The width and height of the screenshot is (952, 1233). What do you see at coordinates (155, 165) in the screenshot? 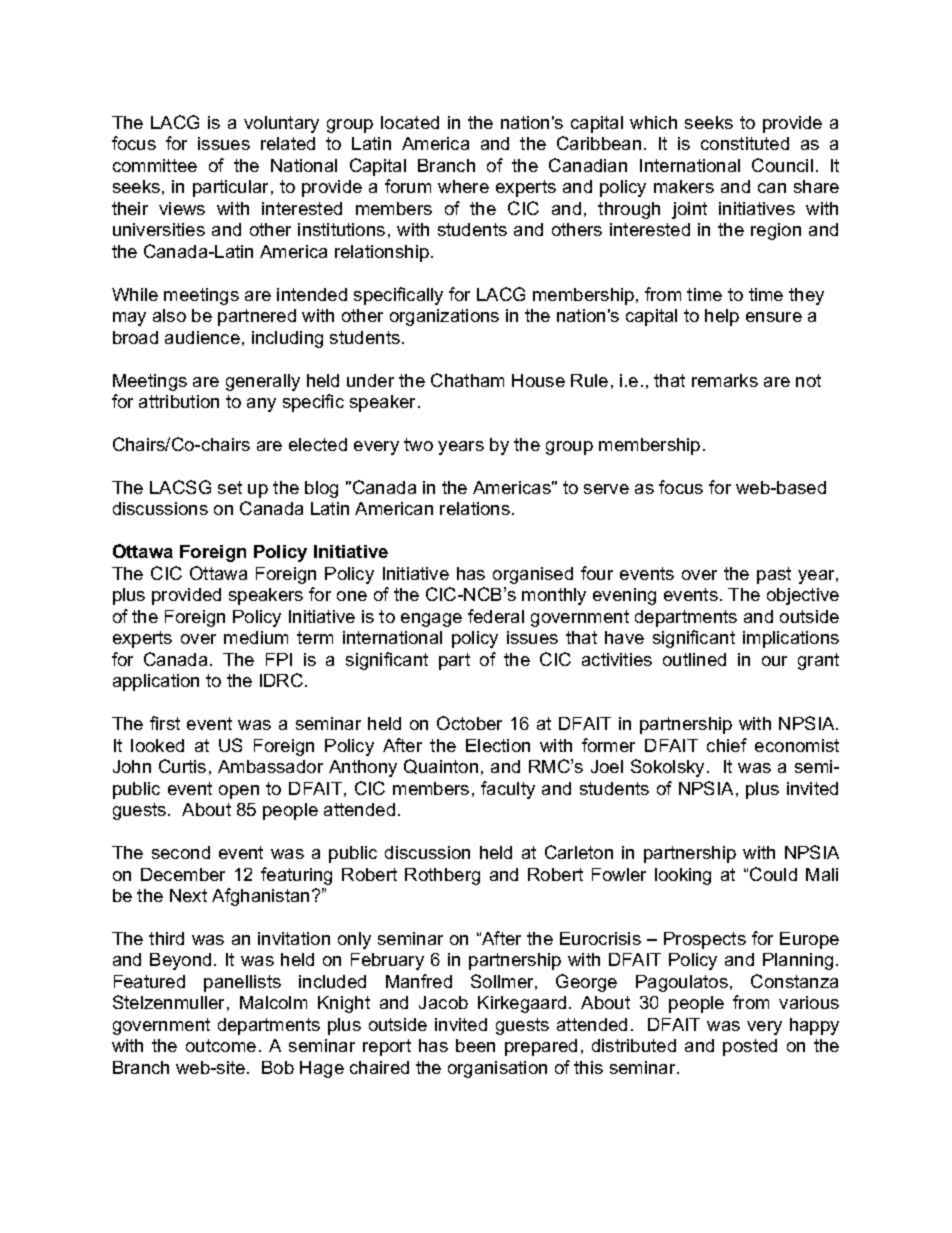
I see `committee` at bounding box center [155, 165].
